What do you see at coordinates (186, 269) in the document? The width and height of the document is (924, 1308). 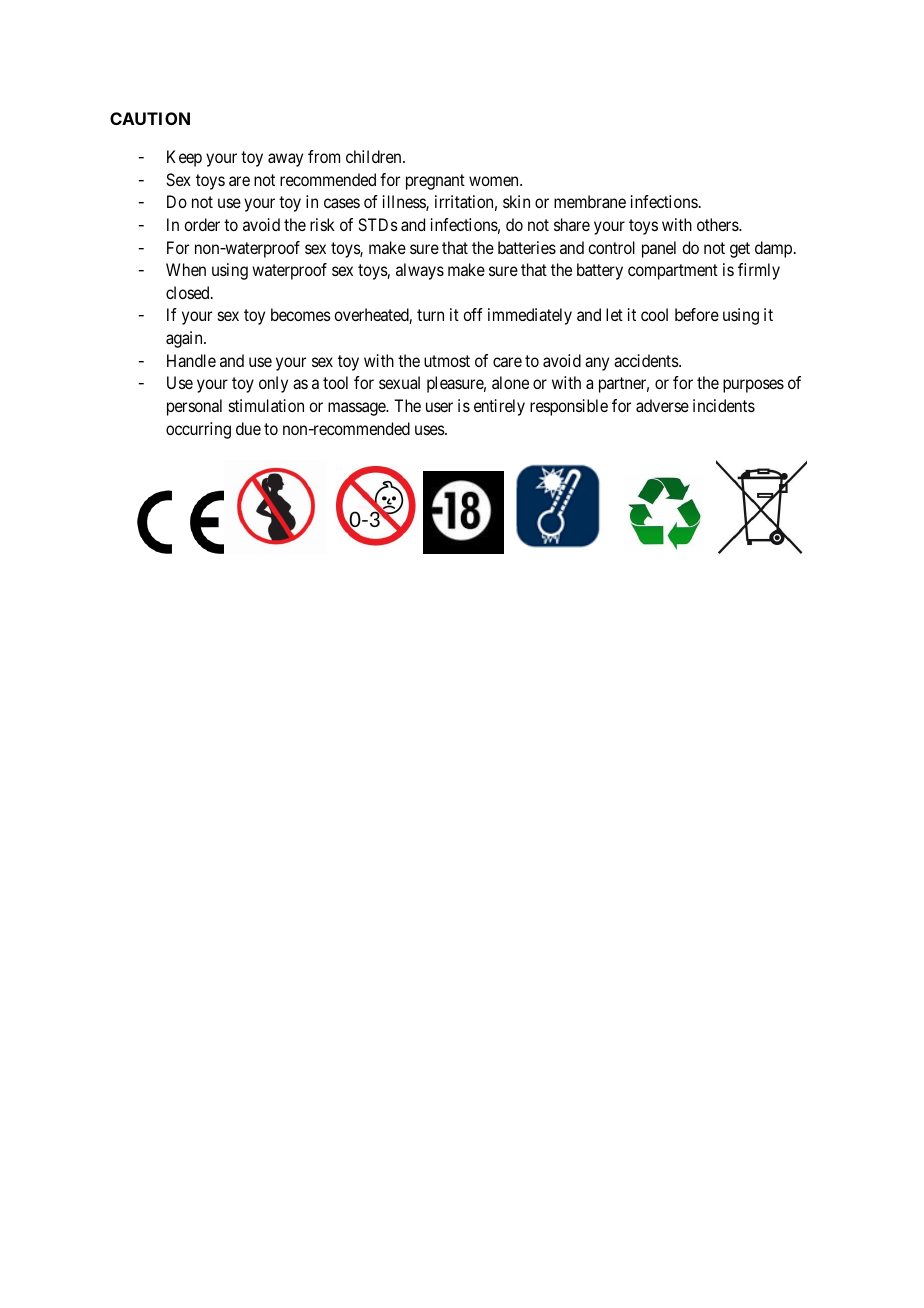 I see `When` at bounding box center [186, 269].
